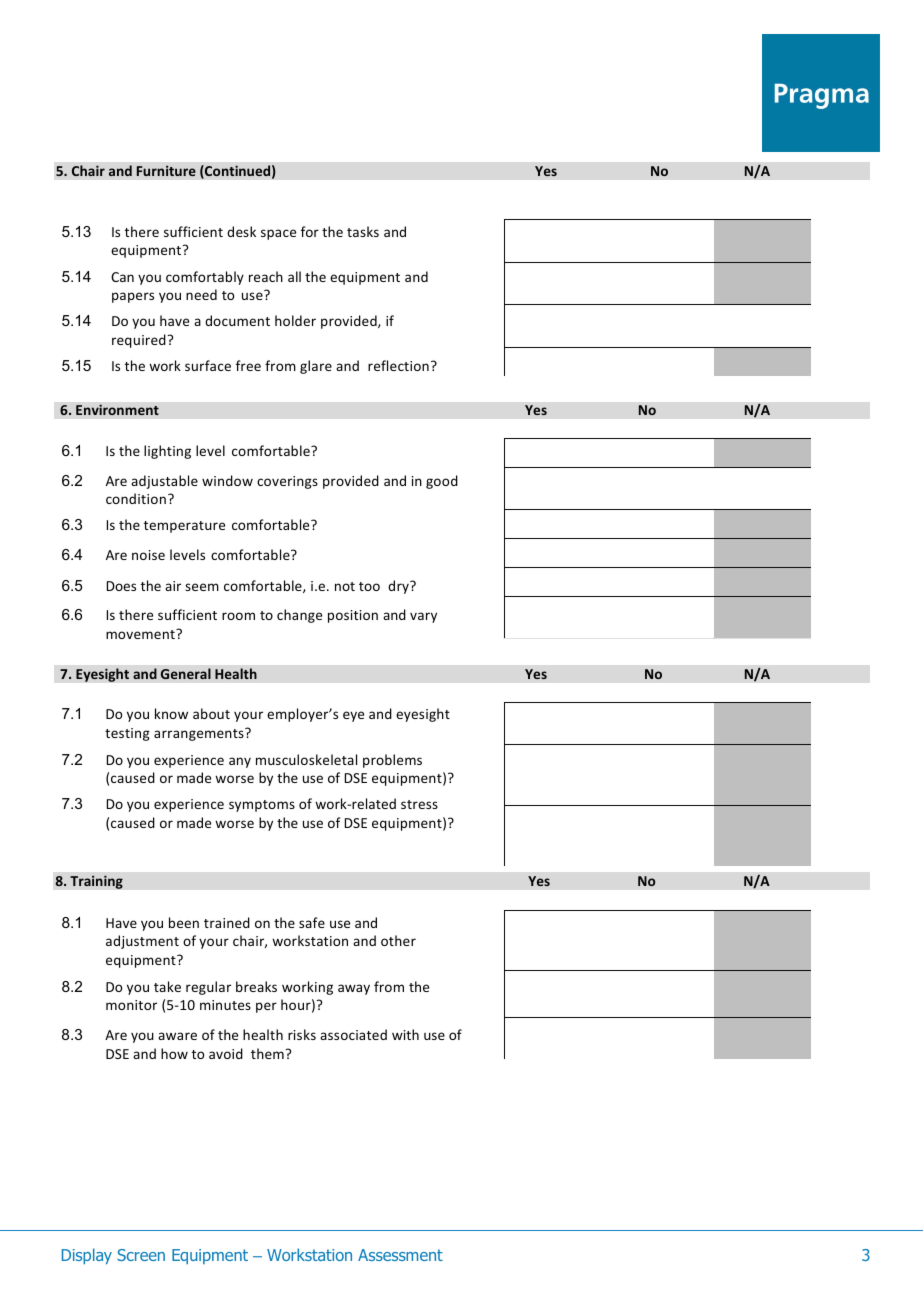 This image has height=1309, width=924. What do you see at coordinates (287, 482) in the image?
I see `coverings` at bounding box center [287, 482].
